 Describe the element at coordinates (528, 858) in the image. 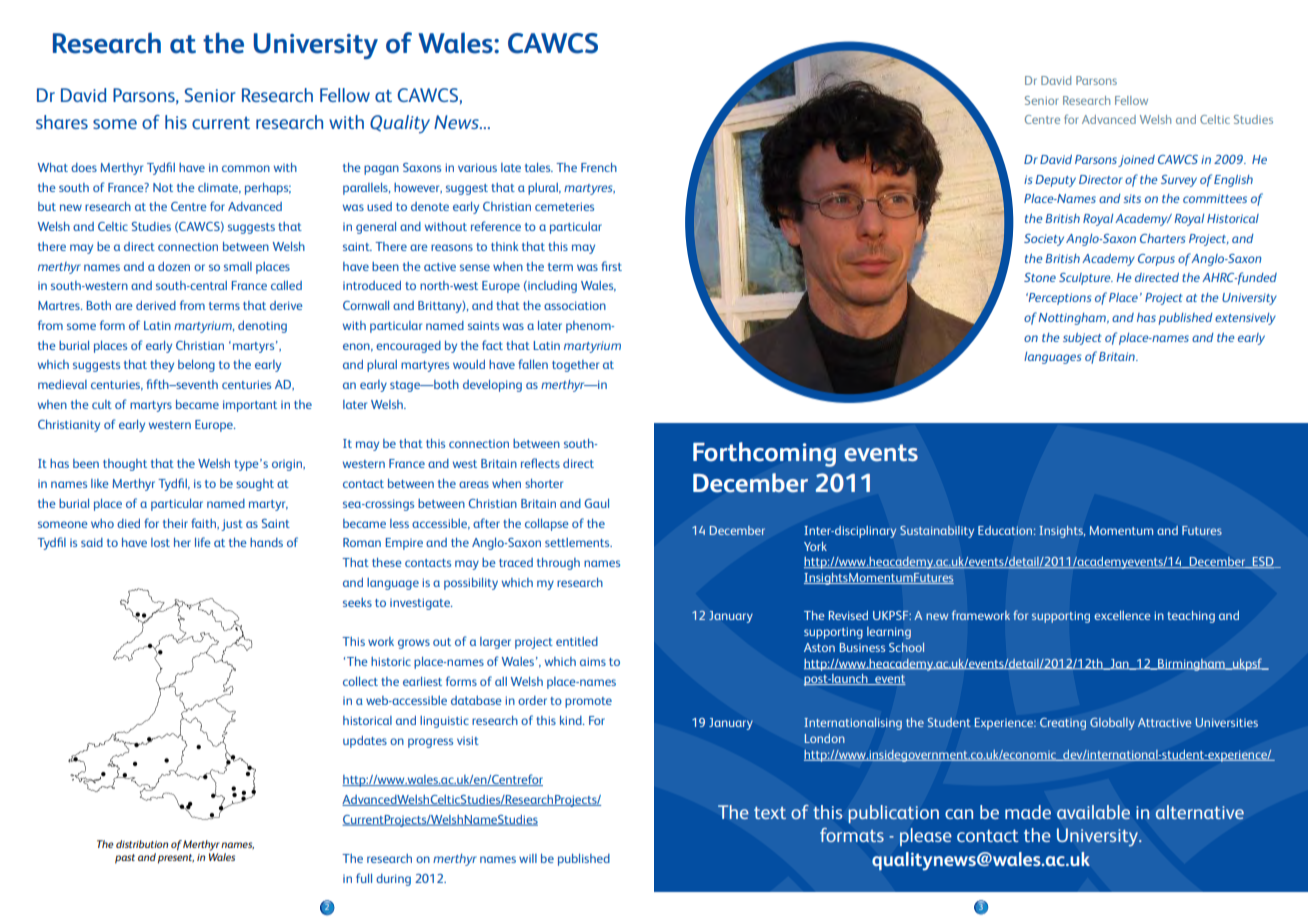

I see `will` at that location.
